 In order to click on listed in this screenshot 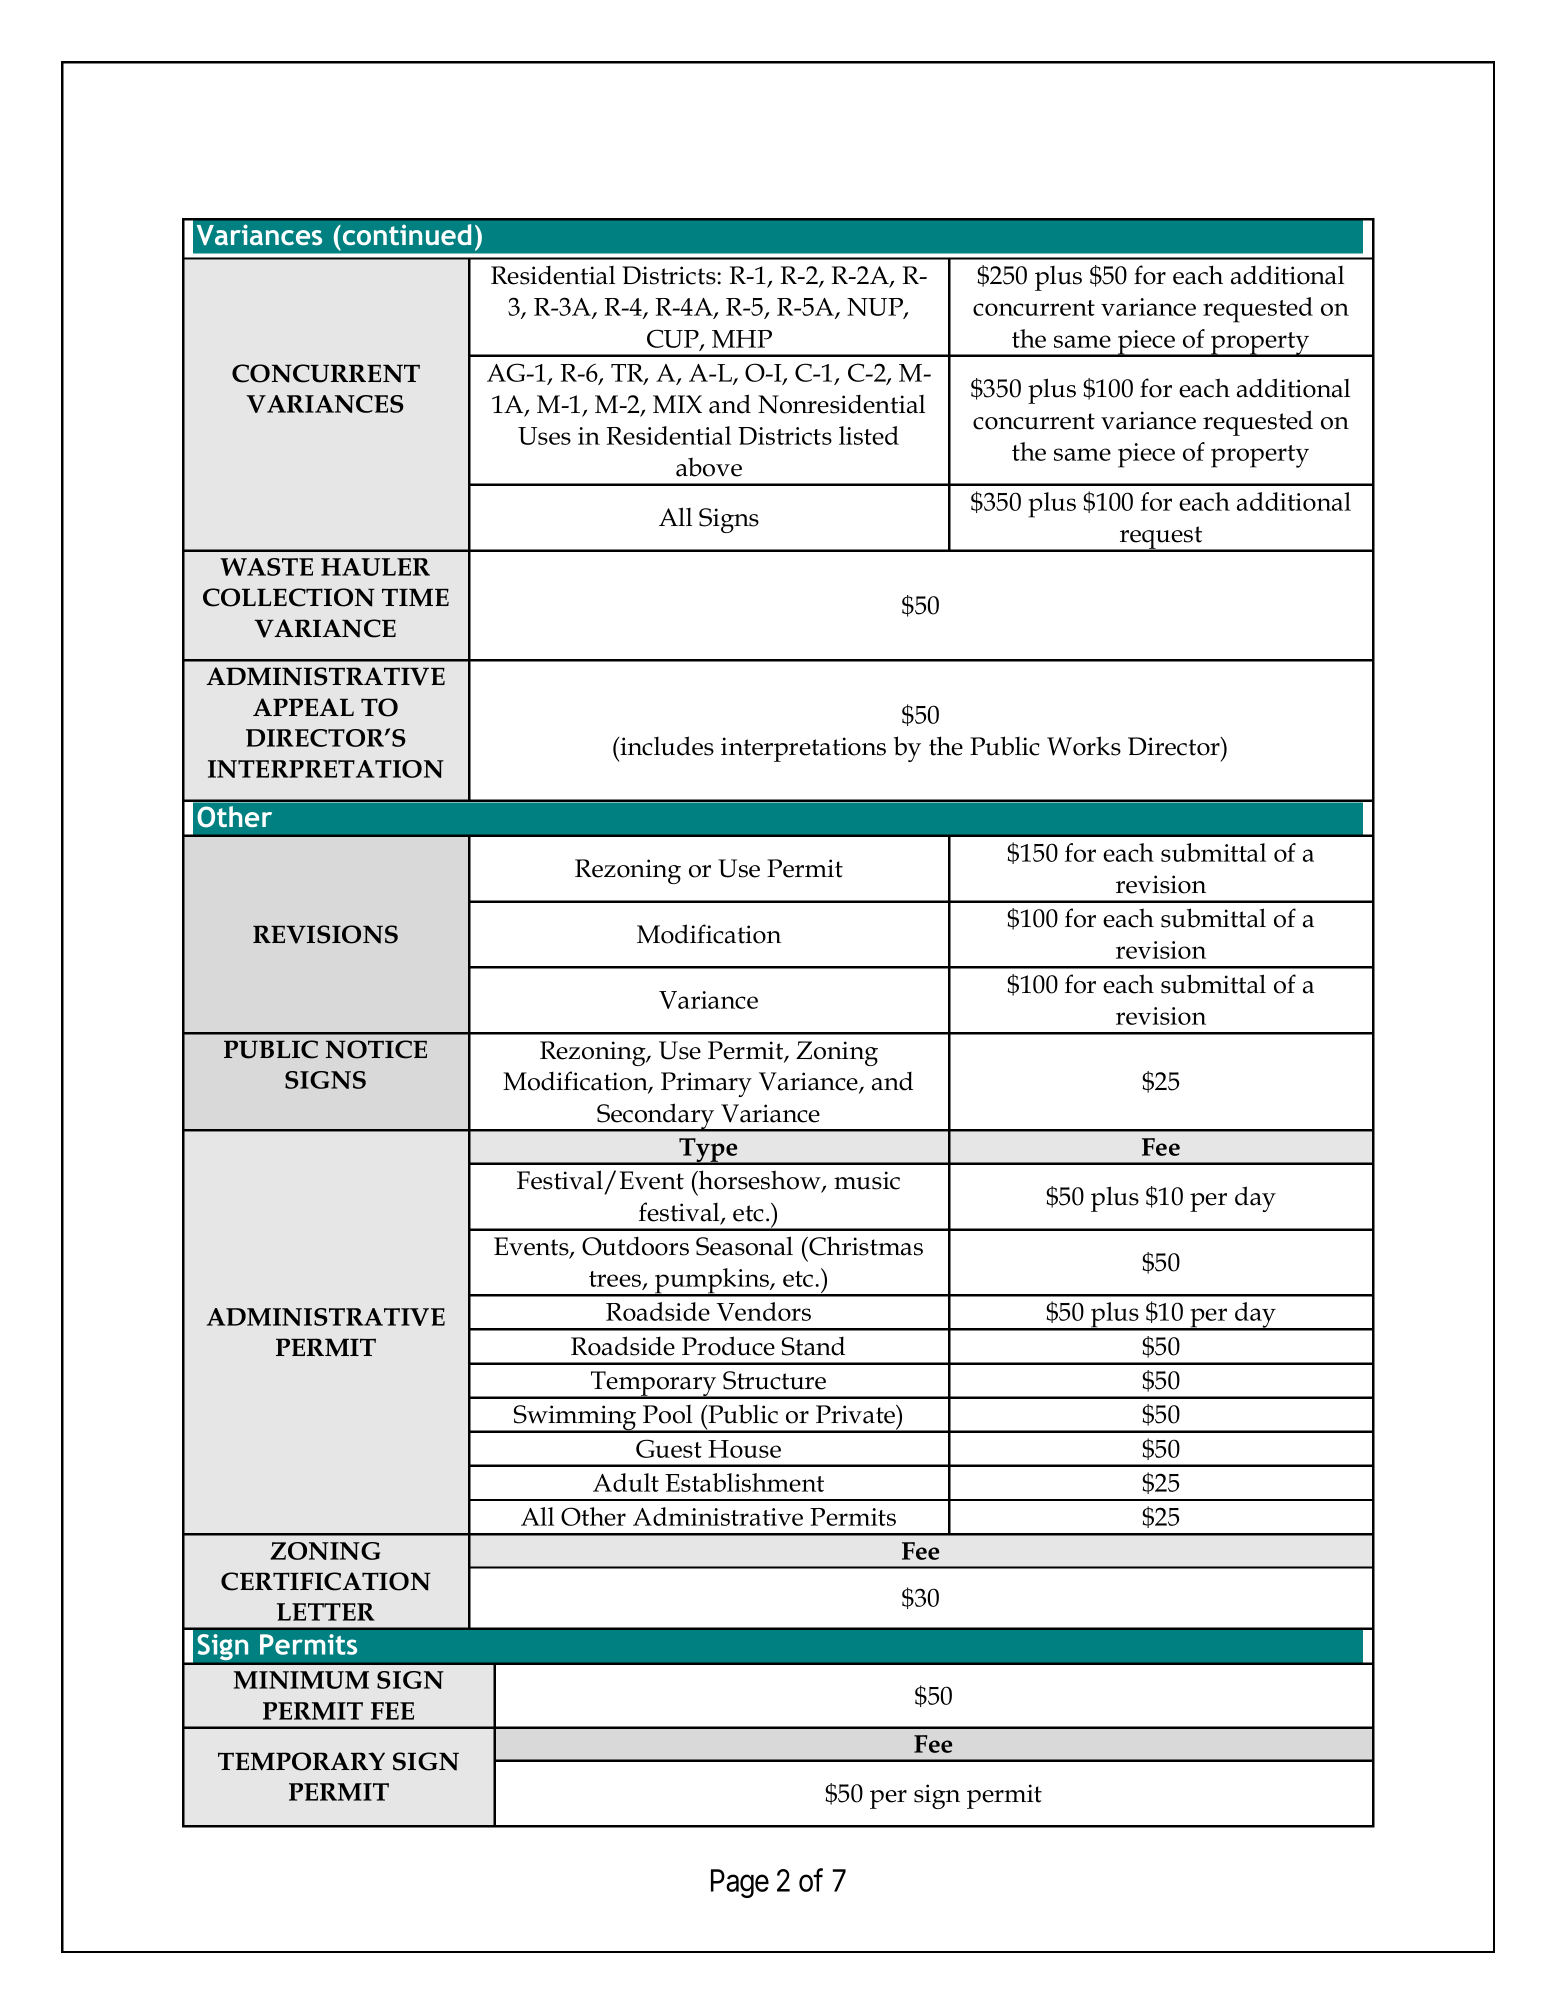, I will do `click(869, 435)`.
